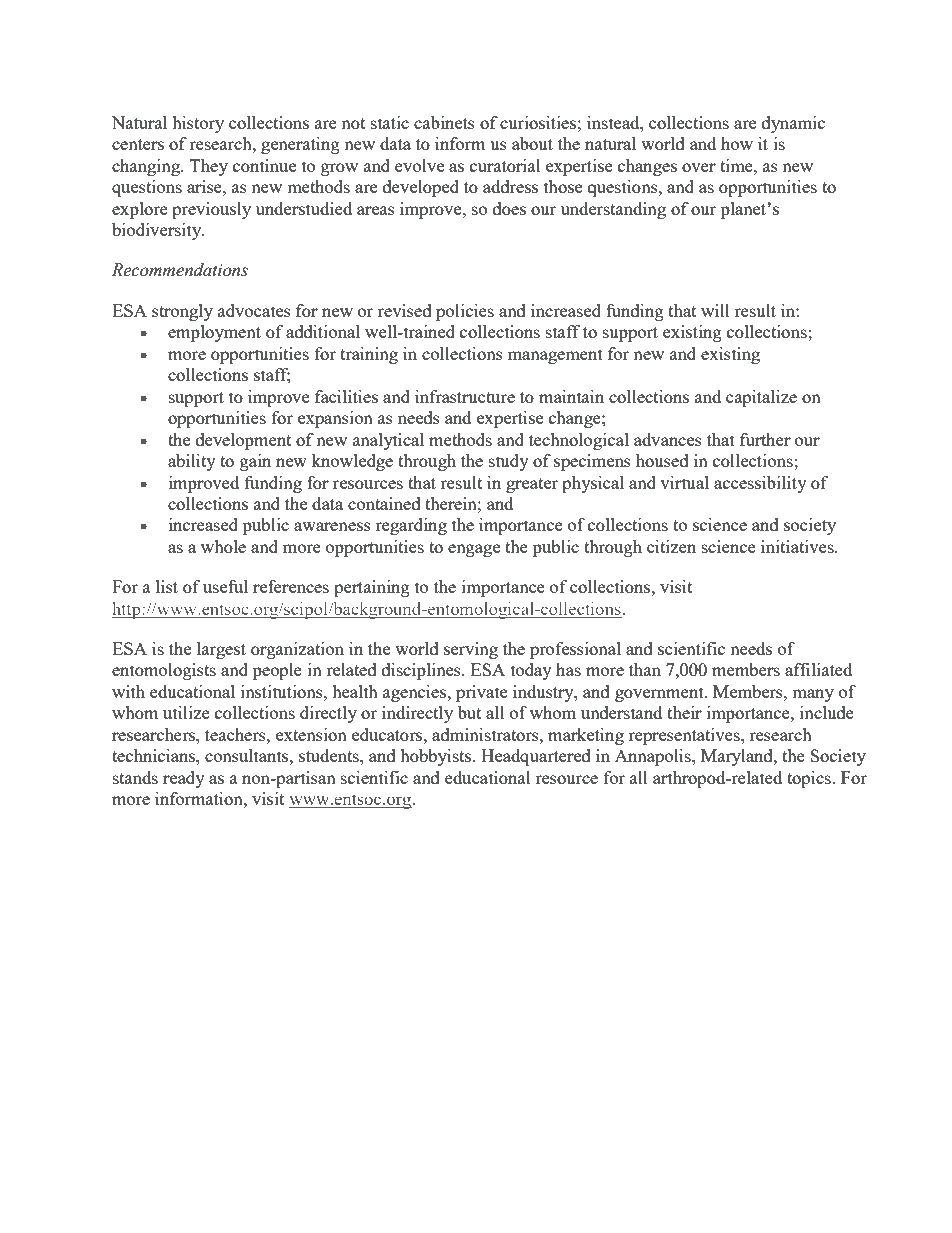  What do you see at coordinates (435, 757) in the document?
I see `hobbyists` at bounding box center [435, 757].
